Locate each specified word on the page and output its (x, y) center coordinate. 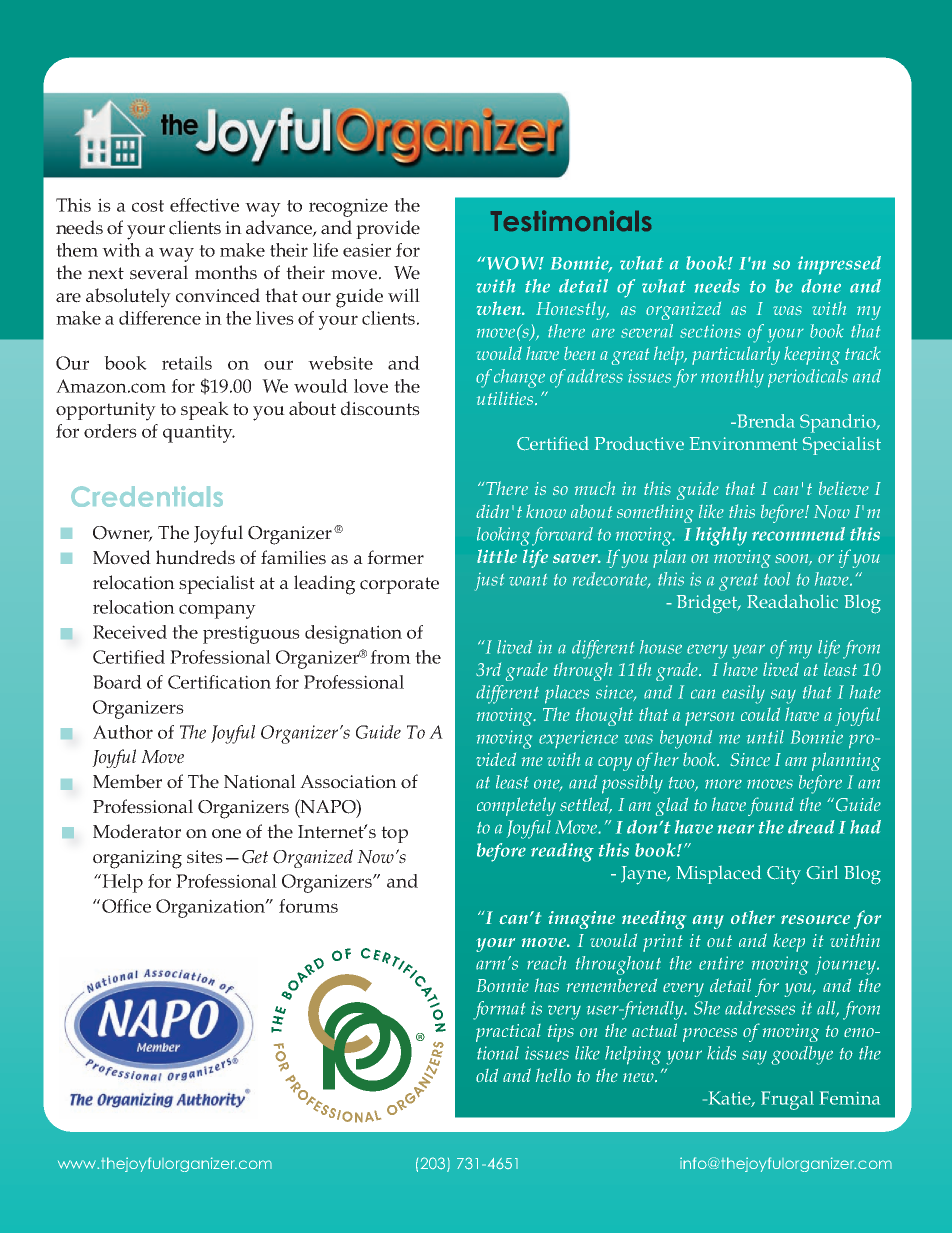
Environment (744, 443)
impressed (839, 265)
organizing (137, 859)
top (394, 834)
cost (148, 206)
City (784, 875)
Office (126, 906)
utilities (506, 398)
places (567, 694)
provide (388, 229)
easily (743, 694)
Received (130, 632)
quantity (199, 433)
